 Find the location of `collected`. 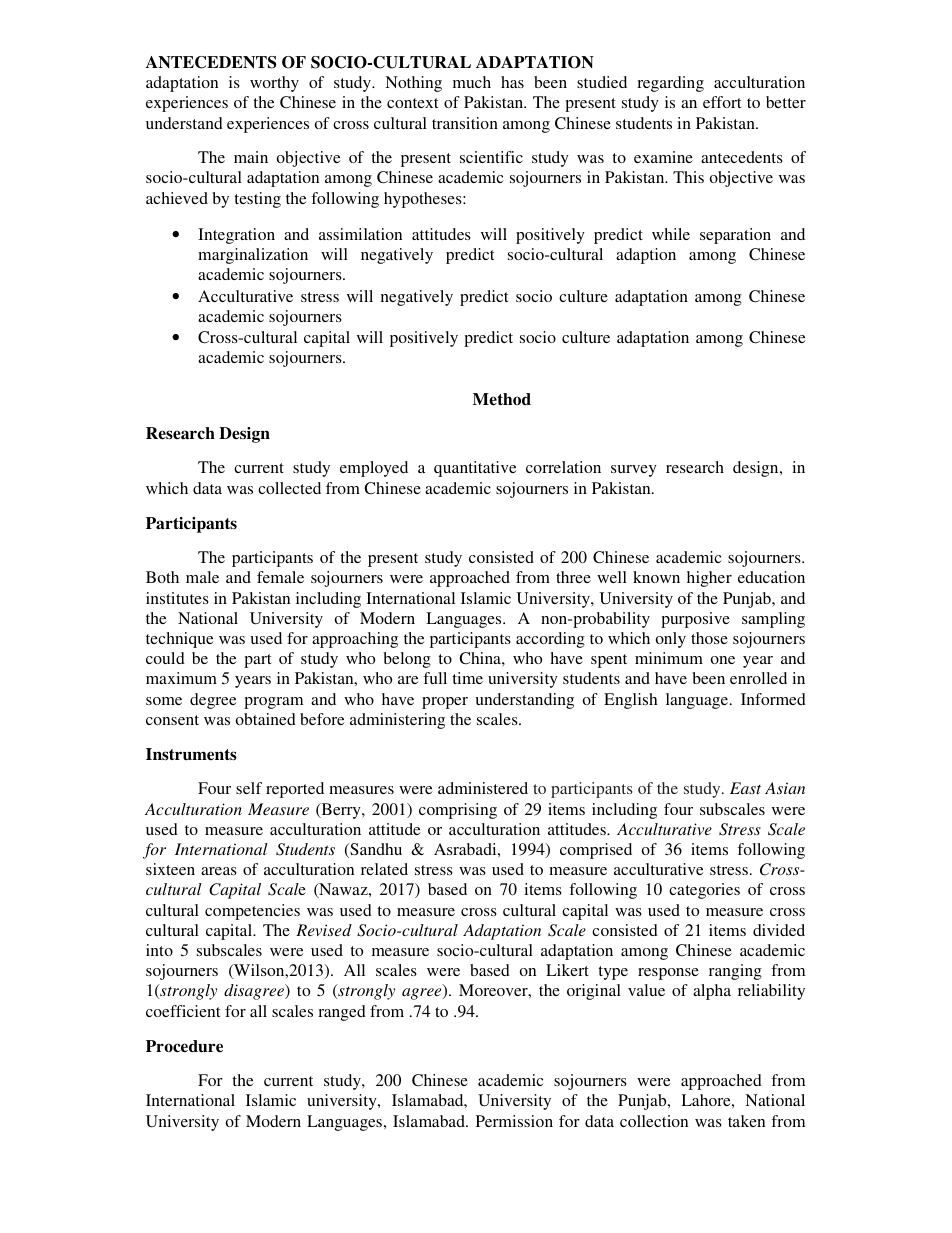

collected is located at coordinates (289, 488).
